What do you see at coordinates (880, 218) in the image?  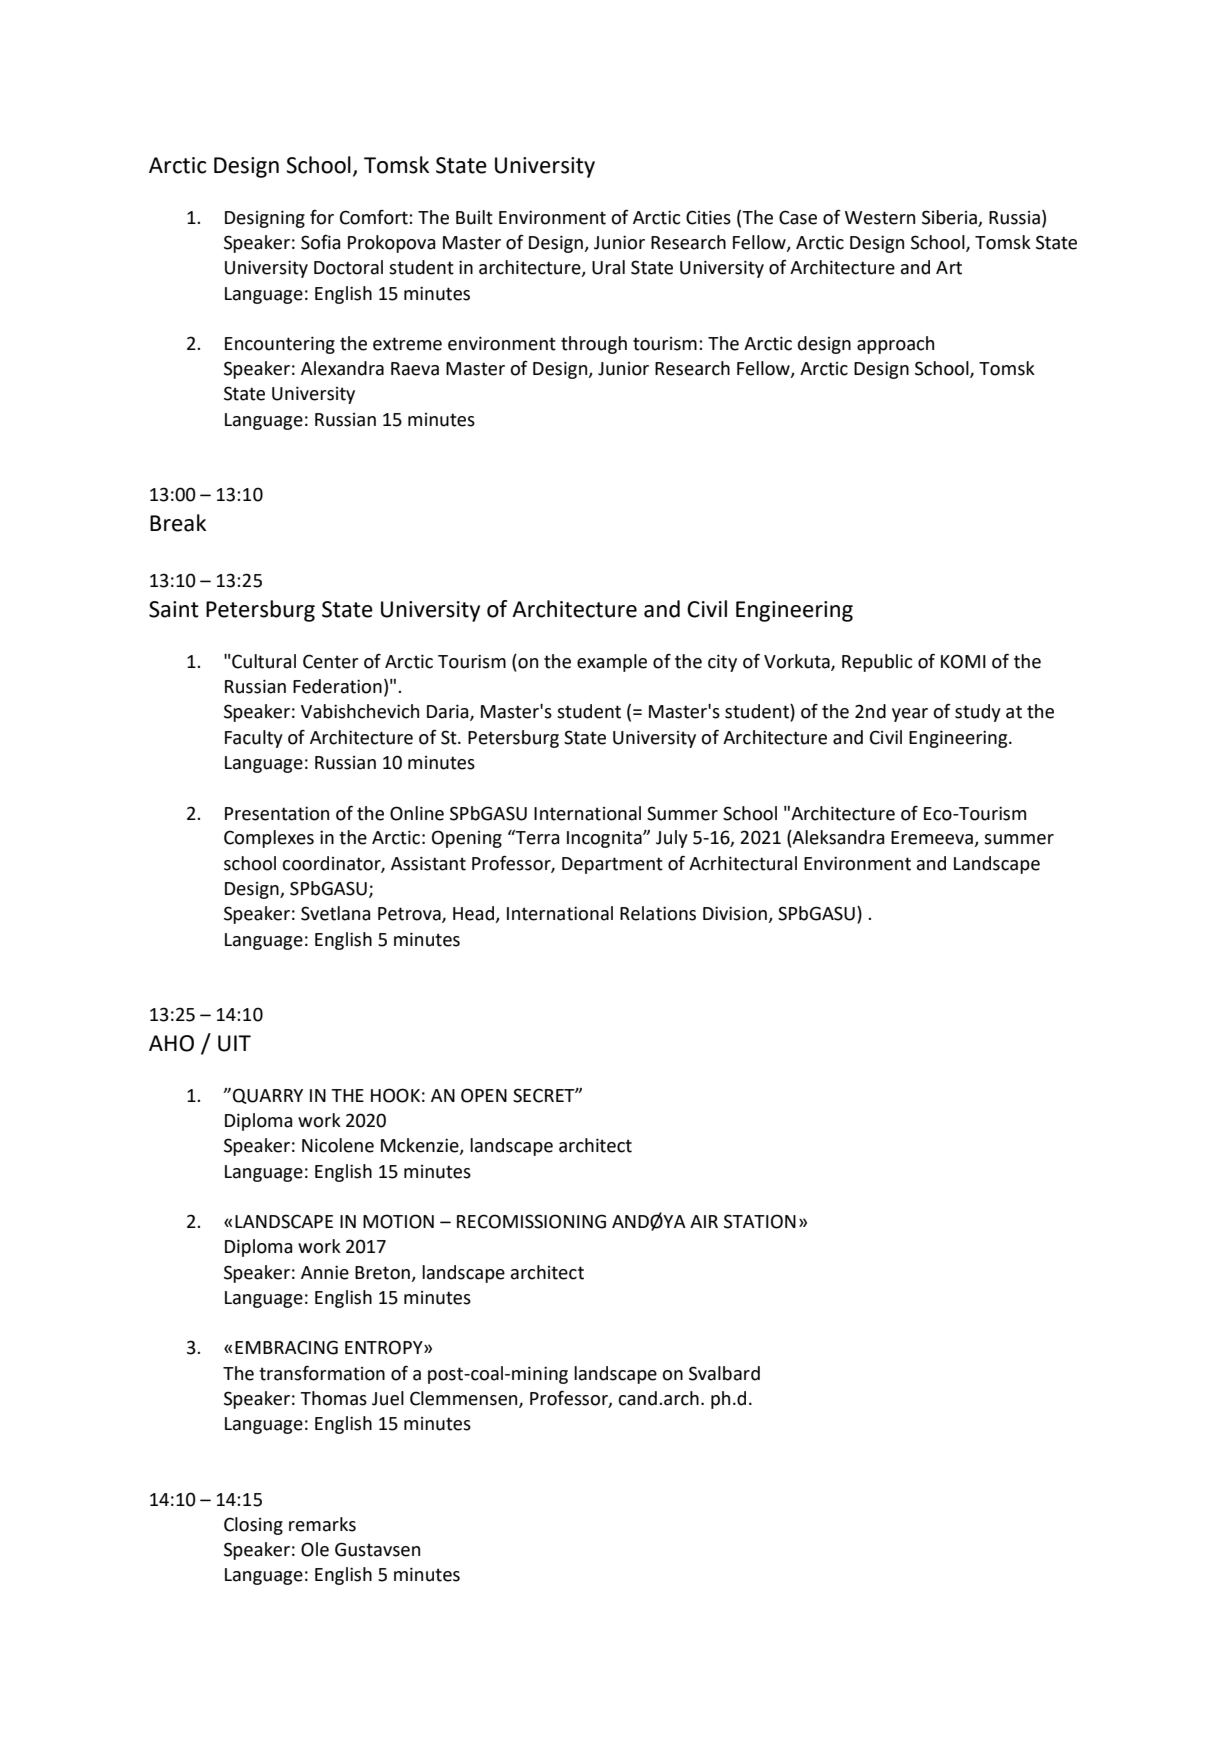 I see `Western` at bounding box center [880, 218].
